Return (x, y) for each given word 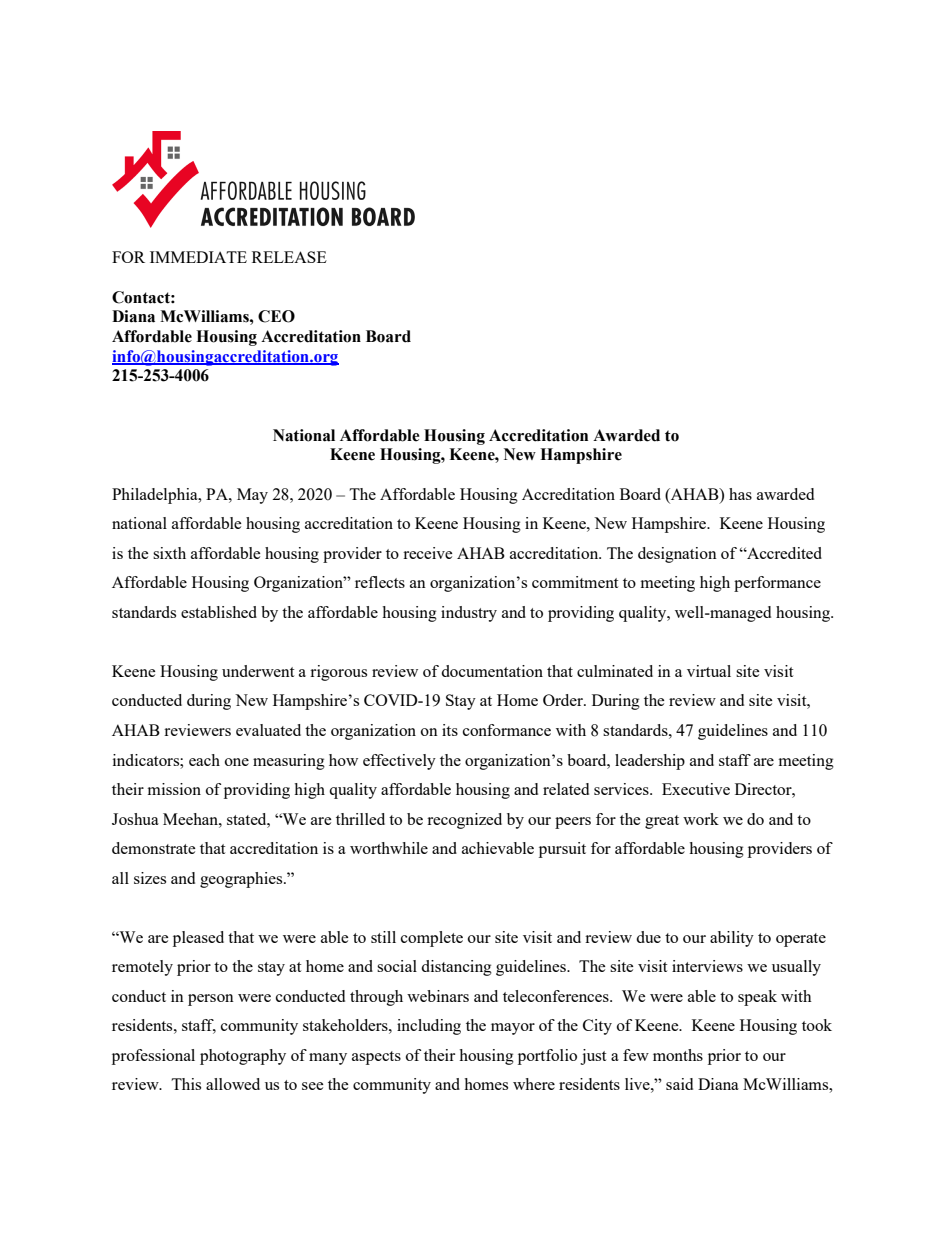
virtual (709, 671)
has (740, 494)
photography (243, 1057)
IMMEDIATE (198, 257)
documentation (492, 671)
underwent (258, 671)
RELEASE (289, 257)
